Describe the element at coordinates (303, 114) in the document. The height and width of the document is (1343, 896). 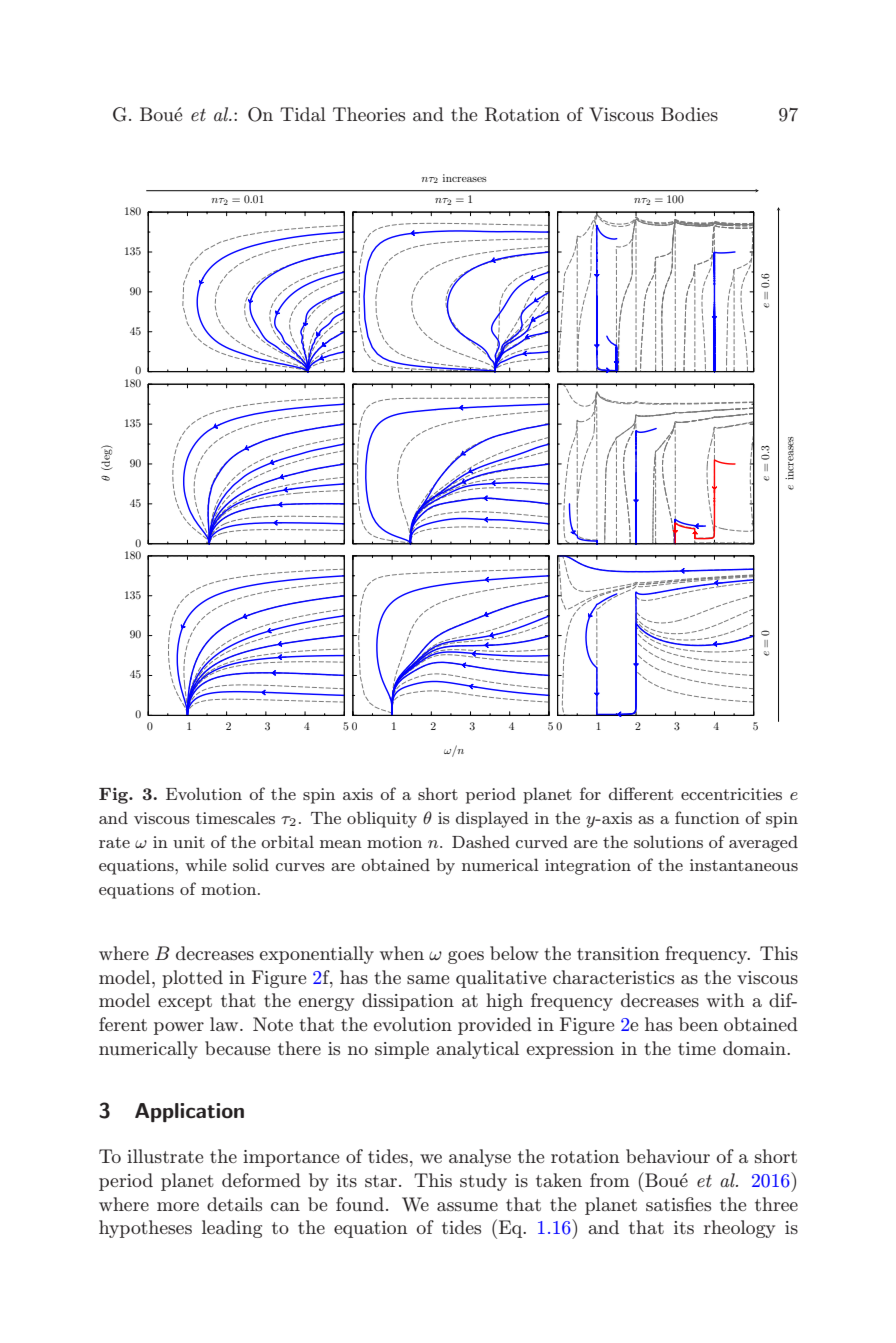
I see `Tidal` at that location.
